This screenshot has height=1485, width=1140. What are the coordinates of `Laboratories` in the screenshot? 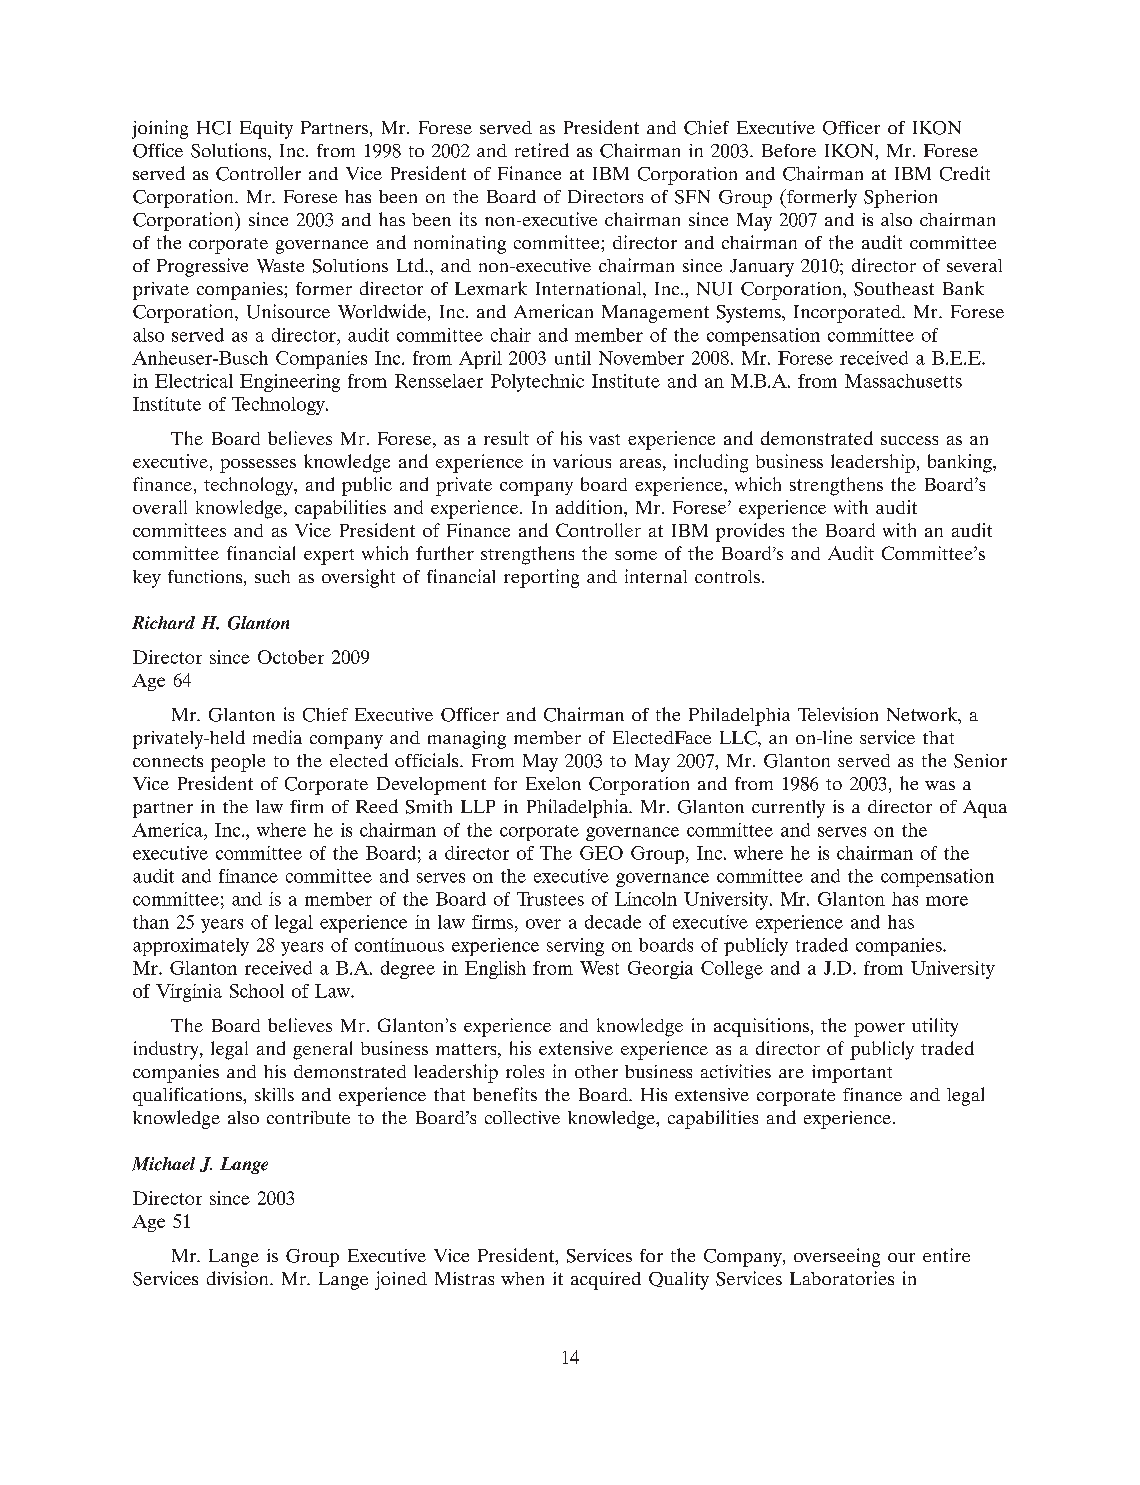 It's located at (842, 1278).
